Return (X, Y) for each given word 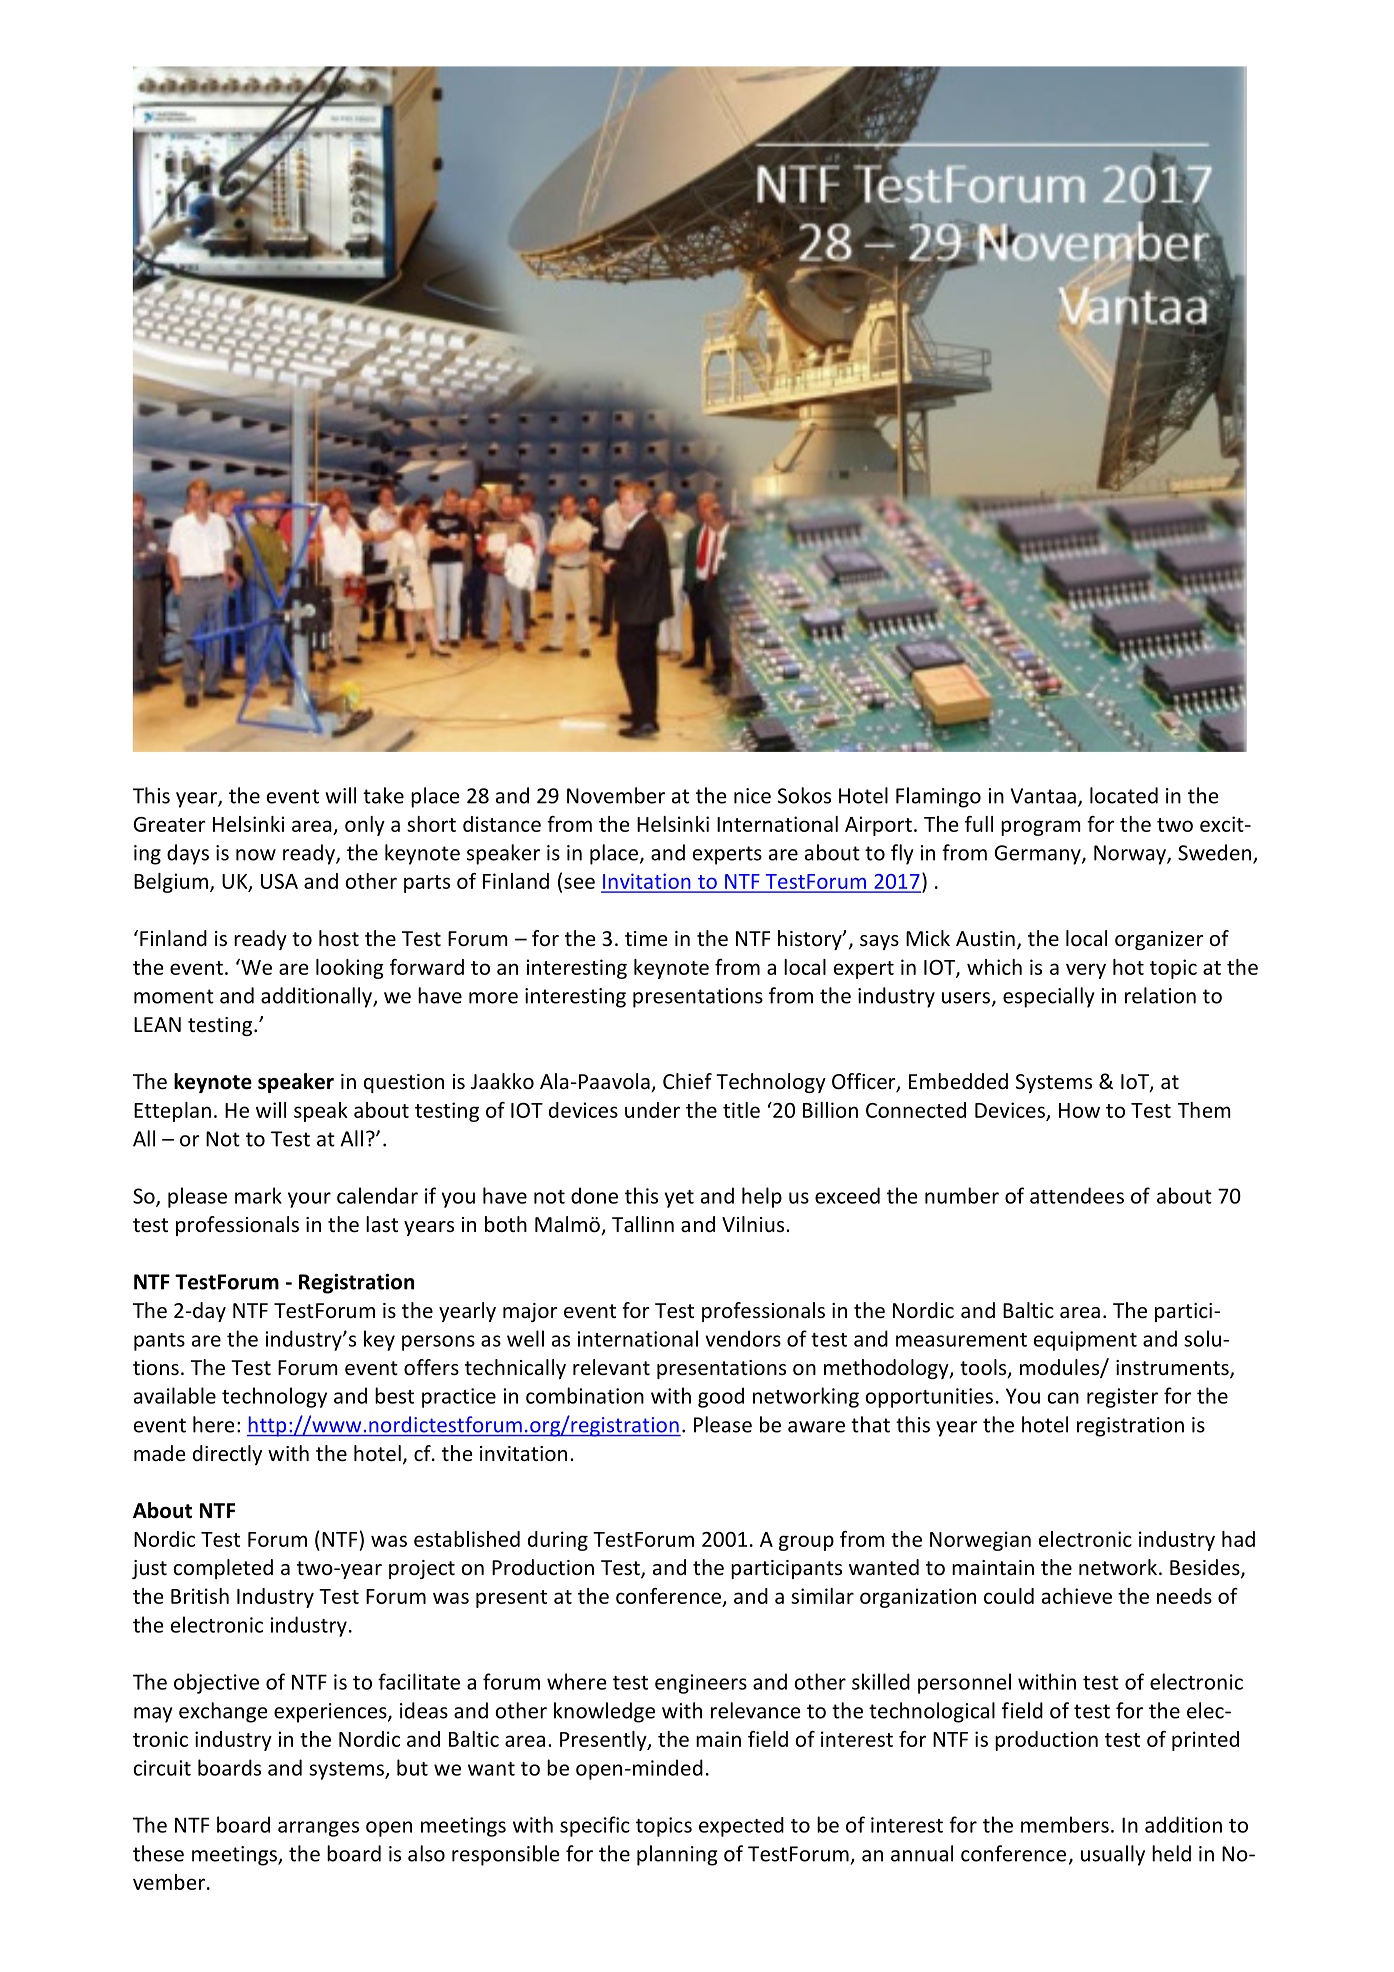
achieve (1077, 1596)
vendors (743, 1338)
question (404, 1083)
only (365, 826)
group (806, 1543)
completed (223, 1569)
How (1079, 1110)
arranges (318, 1829)
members (1065, 1824)
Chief (687, 1081)
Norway (1131, 855)
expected (741, 1827)
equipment (1085, 1341)
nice (752, 796)
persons (438, 1343)
